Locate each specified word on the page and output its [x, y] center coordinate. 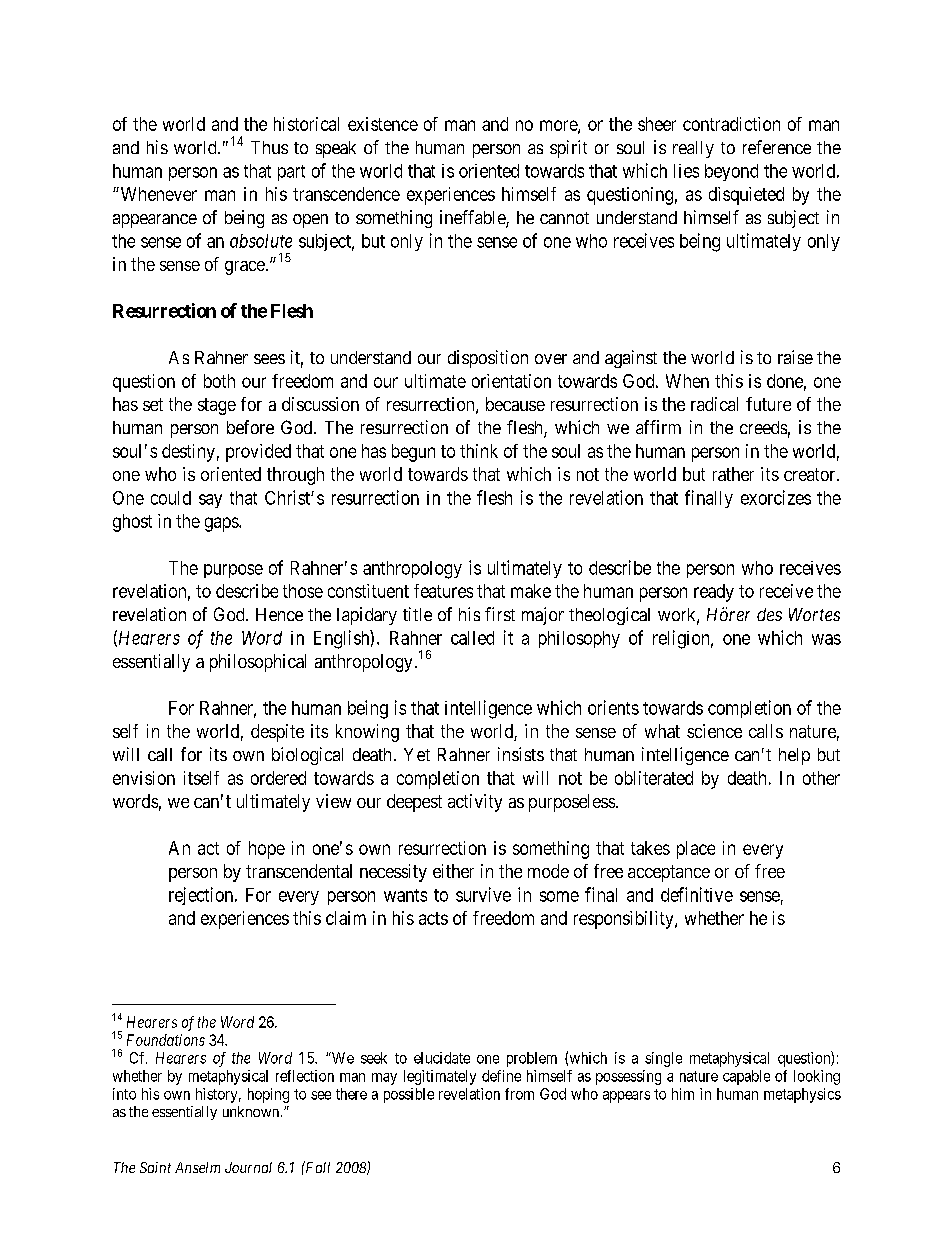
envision [144, 778]
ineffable [473, 218]
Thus [269, 147]
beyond [731, 172]
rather [733, 474]
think [479, 451]
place [696, 850]
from [519, 1094]
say [210, 501]
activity [475, 803]
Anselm [197, 1167]
